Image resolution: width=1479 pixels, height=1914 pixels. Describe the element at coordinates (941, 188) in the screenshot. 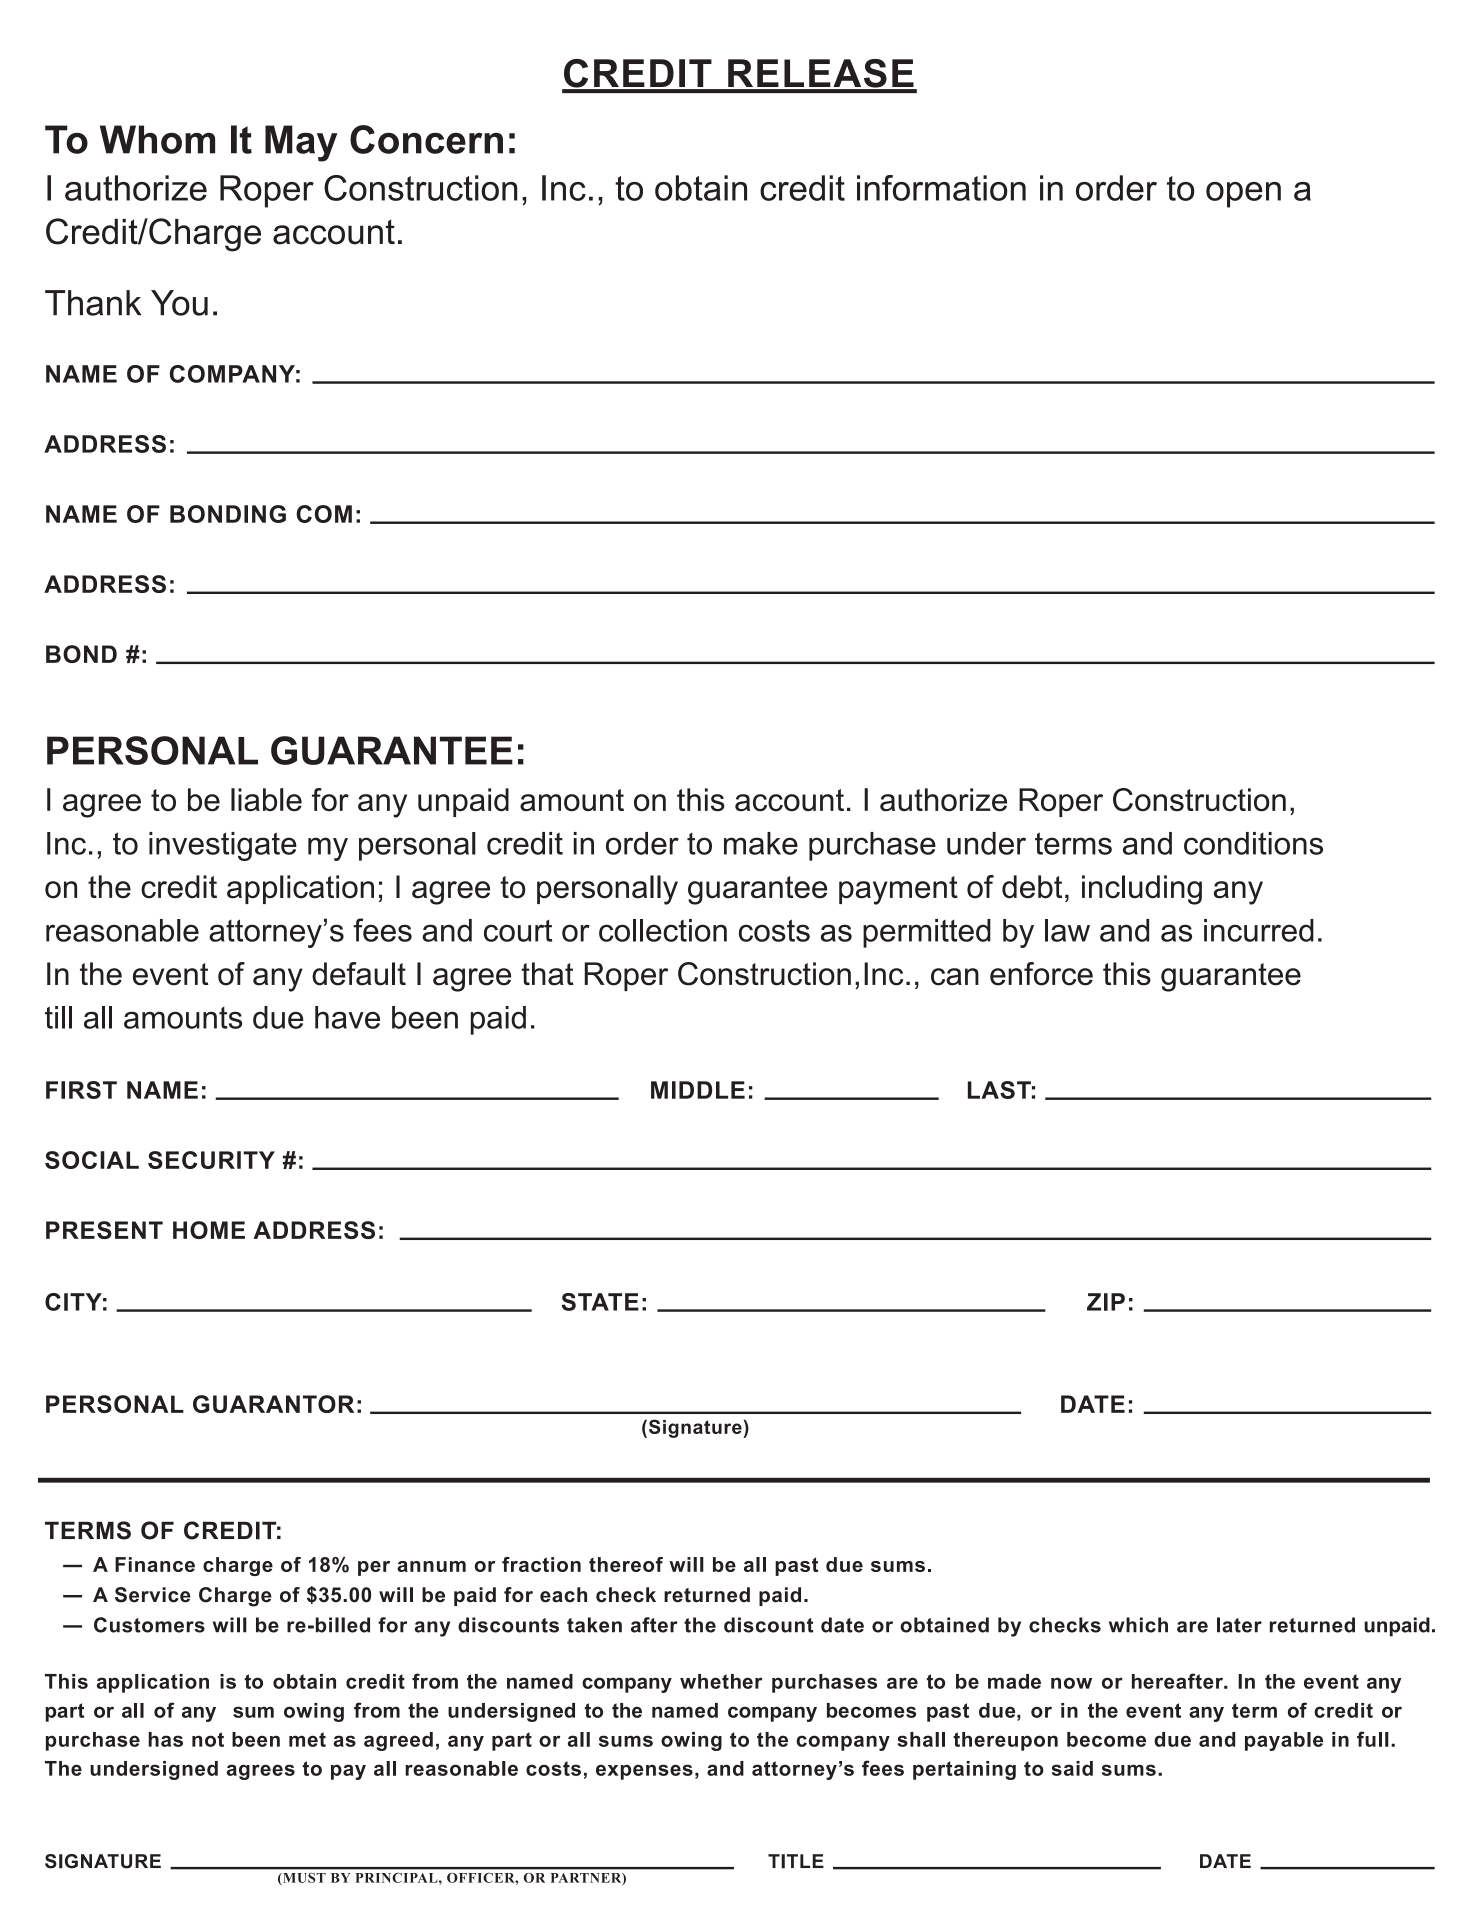

I see `information` at that location.
